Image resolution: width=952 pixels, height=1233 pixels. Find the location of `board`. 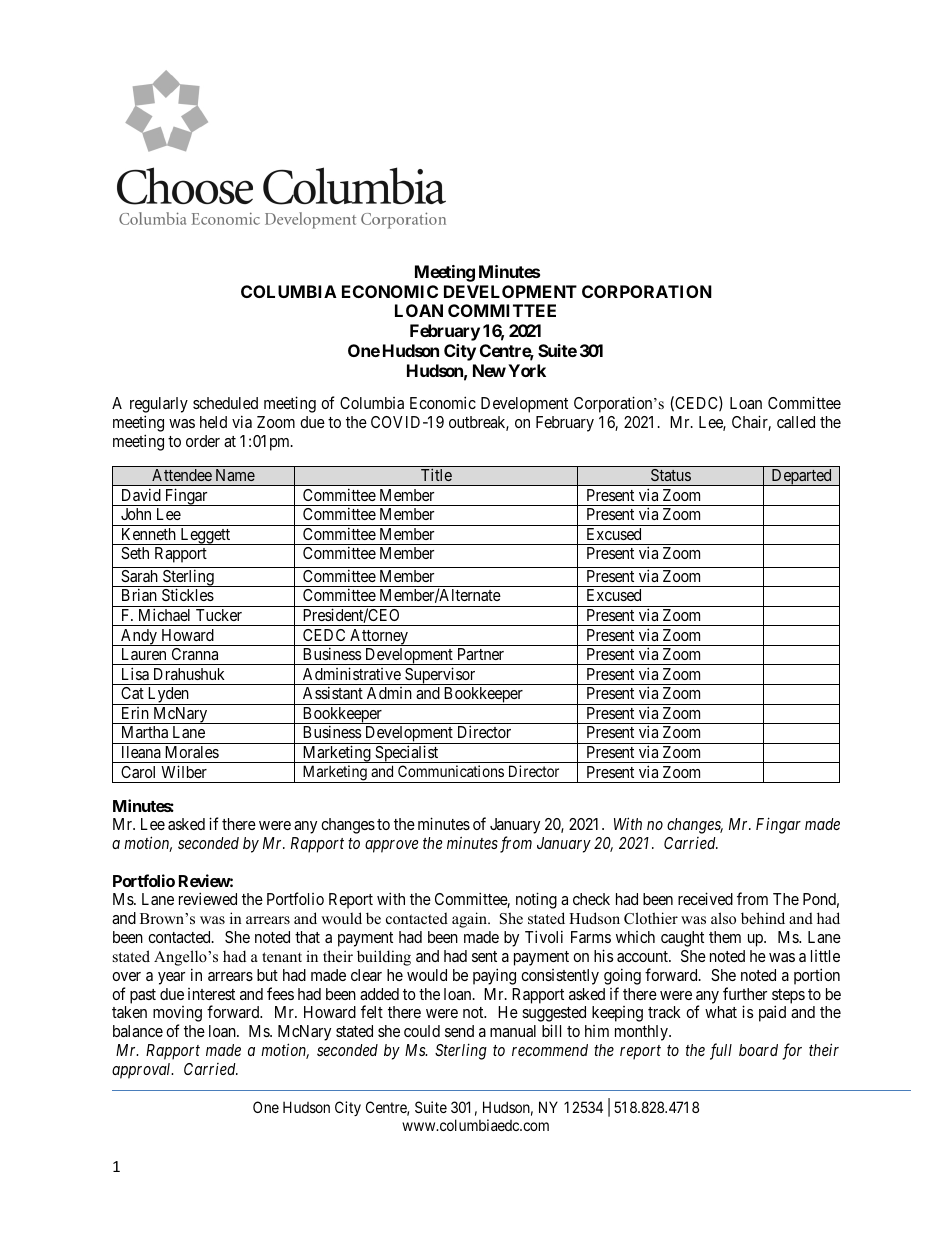

board is located at coordinates (758, 1050).
